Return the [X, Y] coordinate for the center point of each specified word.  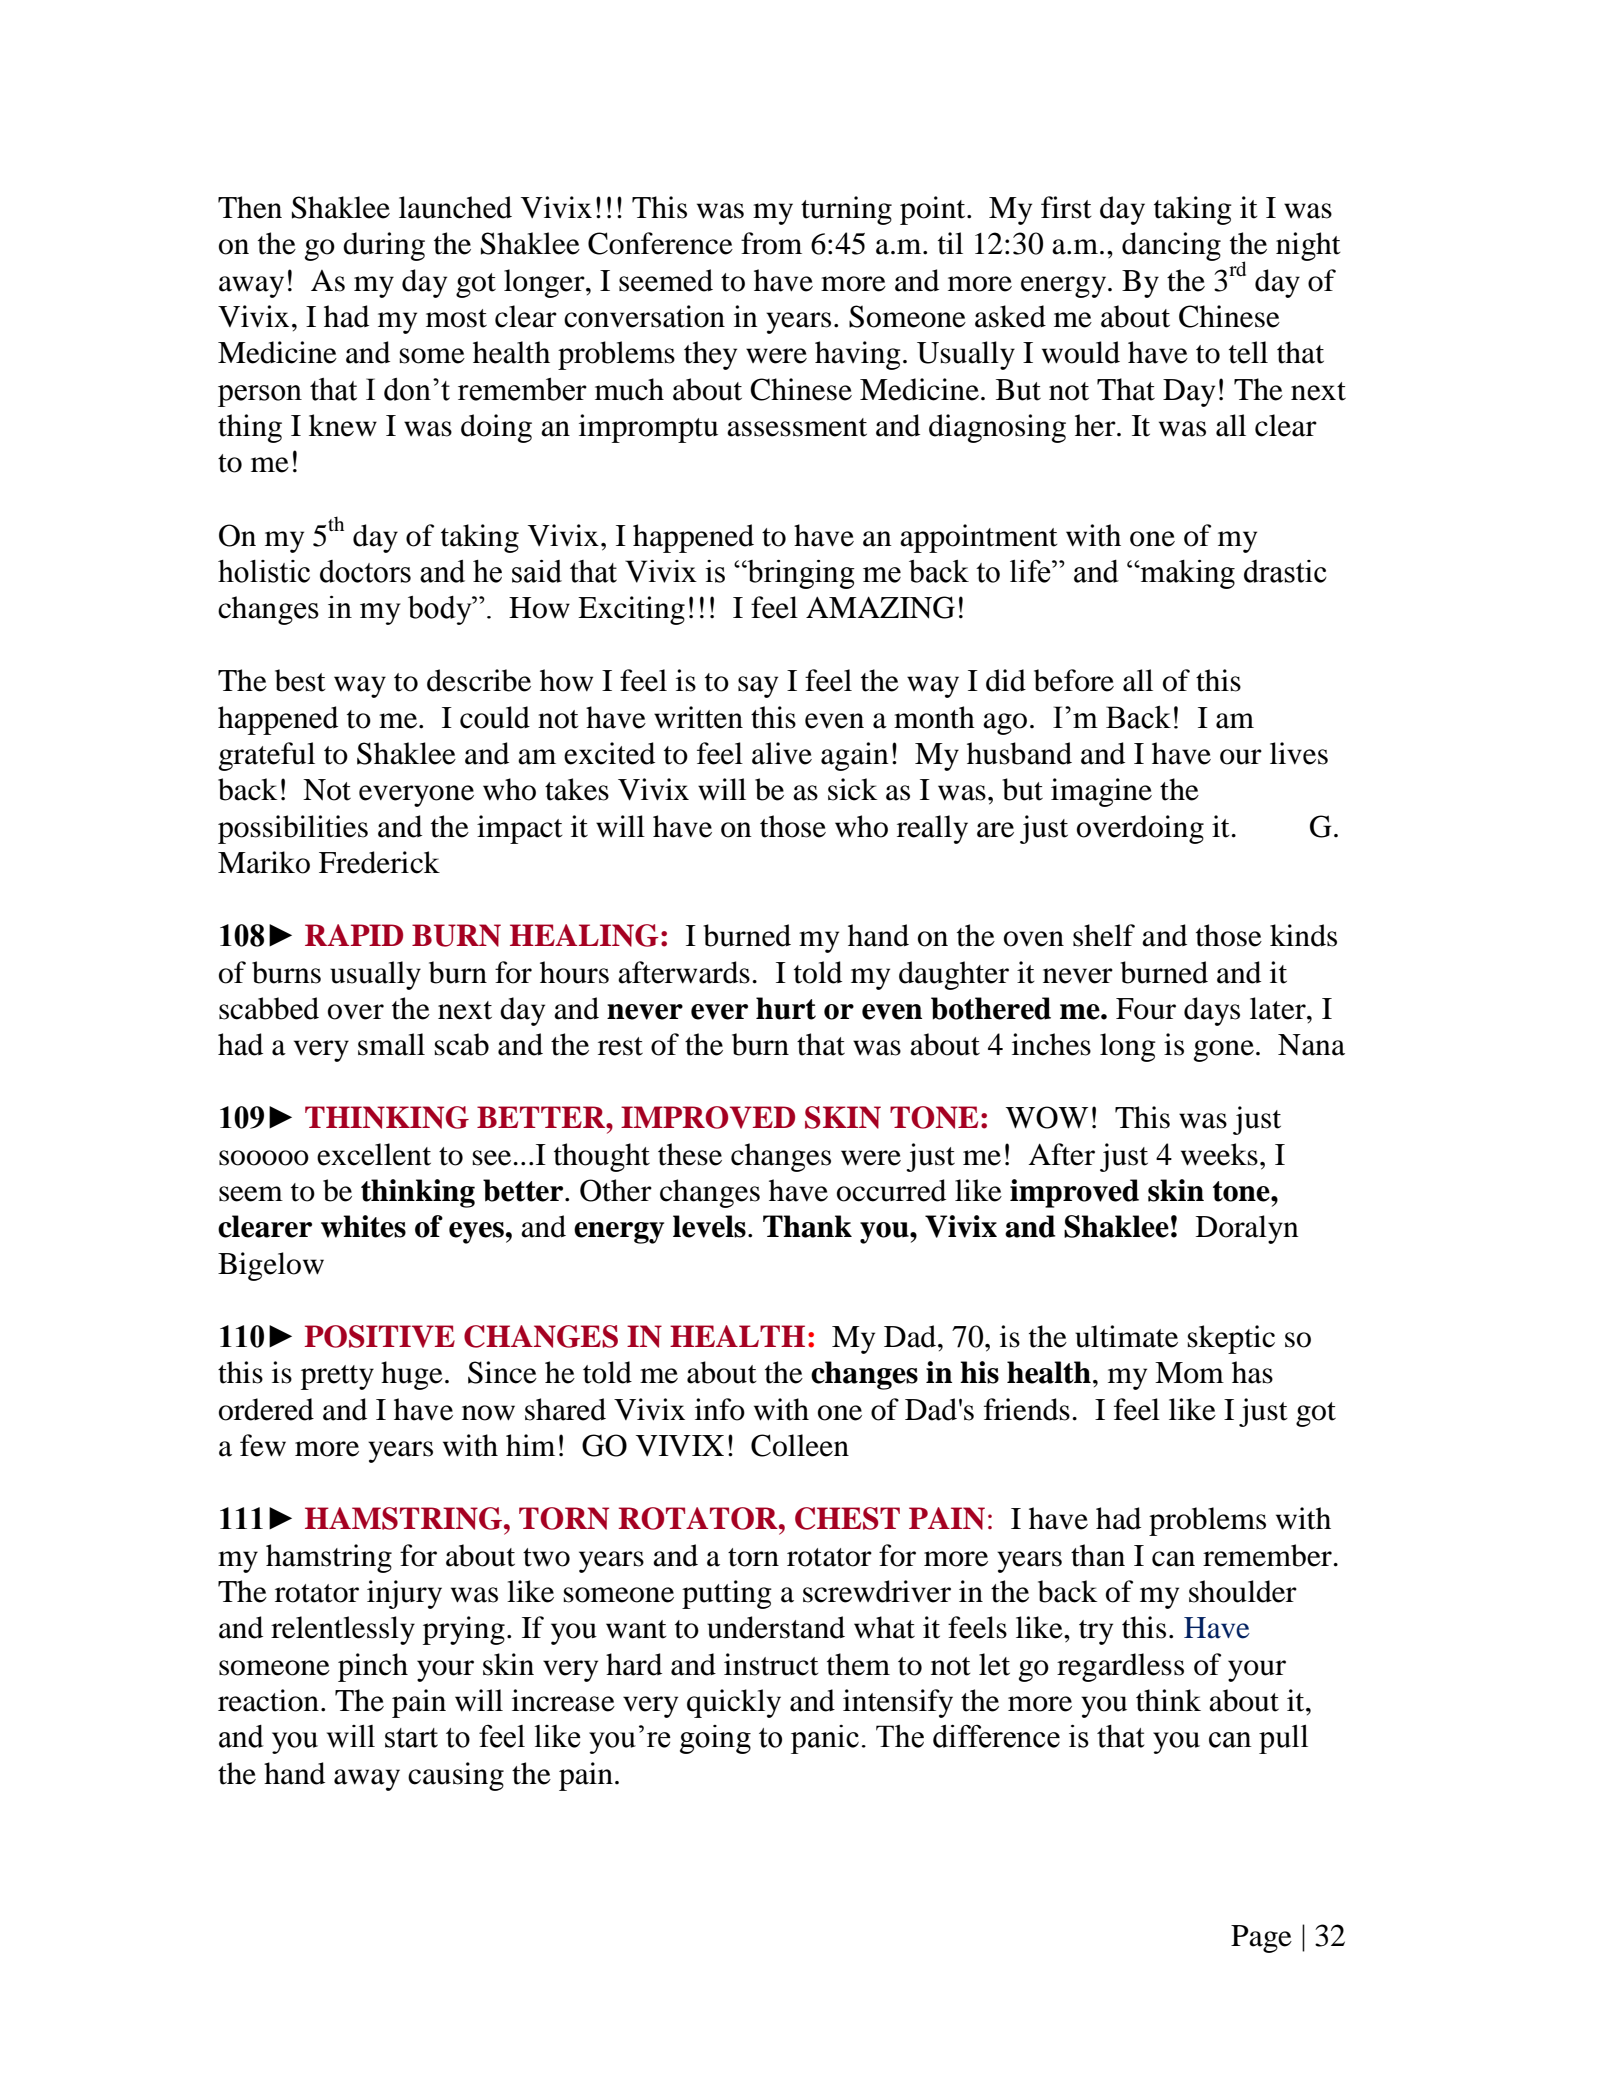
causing [456, 1776]
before [1074, 680]
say [758, 687]
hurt [786, 1008]
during [384, 246]
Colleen [800, 1445]
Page [1261, 1939]
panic [825, 1739]
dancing [1171, 246]
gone [1224, 1051]
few [263, 1445]
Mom [1189, 1373]
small [391, 1044]
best [300, 680]
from [771, 243]
